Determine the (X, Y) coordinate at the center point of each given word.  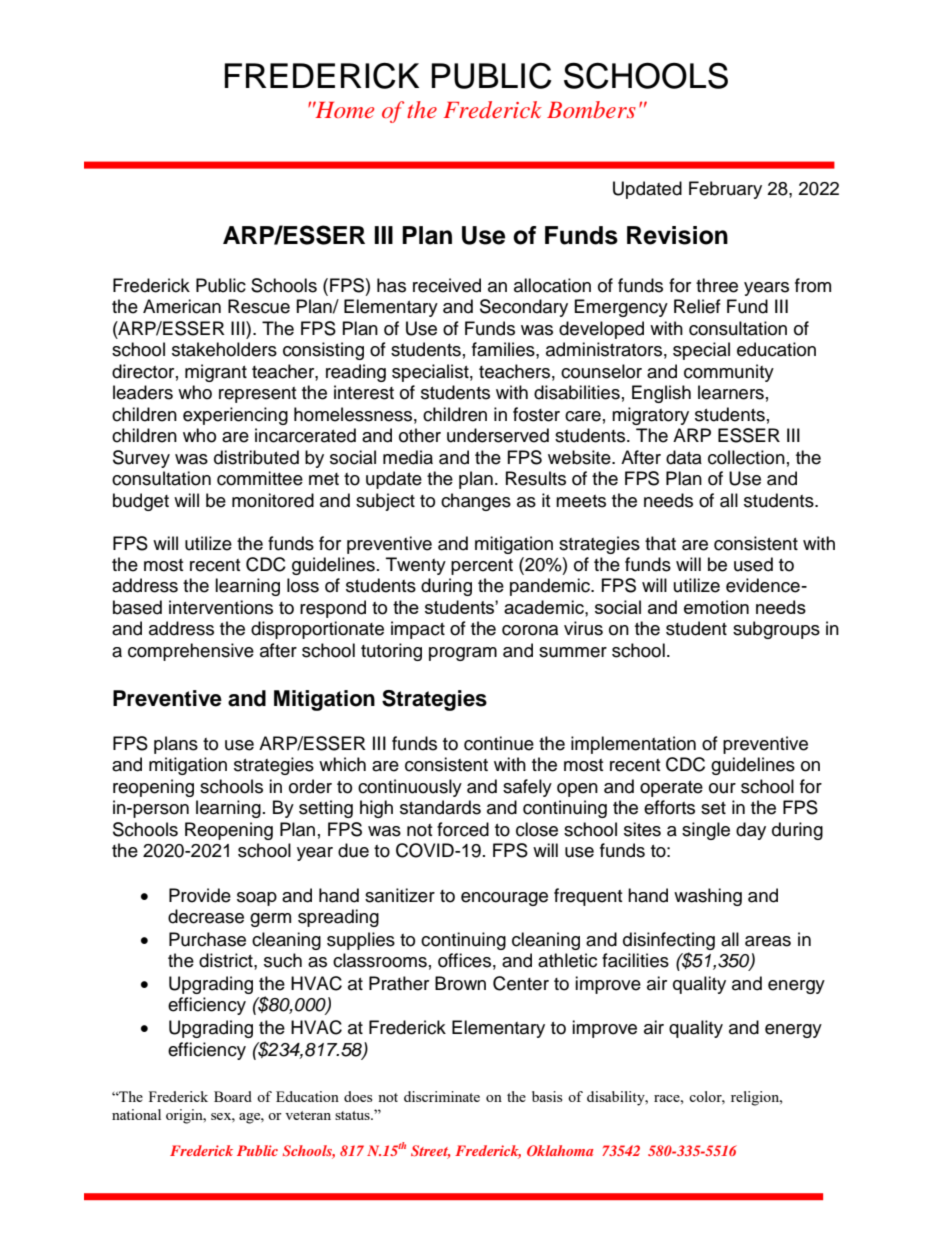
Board (233, 1096)
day (751, 831)
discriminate (442, 1096)
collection (746, 457)
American (182, 306)
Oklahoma (560, 1150)
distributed (256, 457)
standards (440, 807)
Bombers (591, 109)
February (725, 190)
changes (476, 502)
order (310, 786)
